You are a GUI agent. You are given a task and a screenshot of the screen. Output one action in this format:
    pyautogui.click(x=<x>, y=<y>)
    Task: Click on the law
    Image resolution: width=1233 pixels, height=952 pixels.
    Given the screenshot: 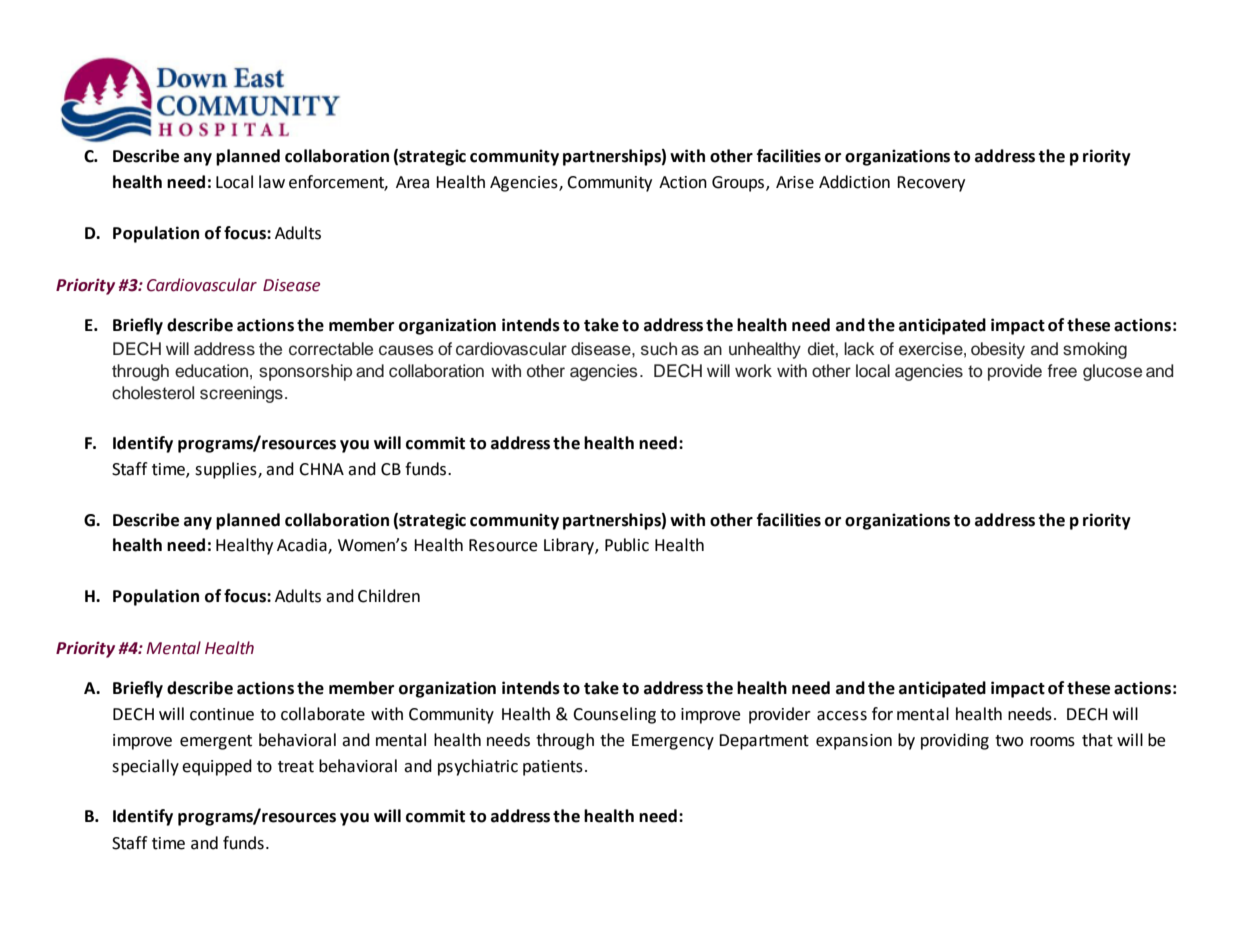 What is the action you would take?
    pyautogui.click(x=272, y=182)
